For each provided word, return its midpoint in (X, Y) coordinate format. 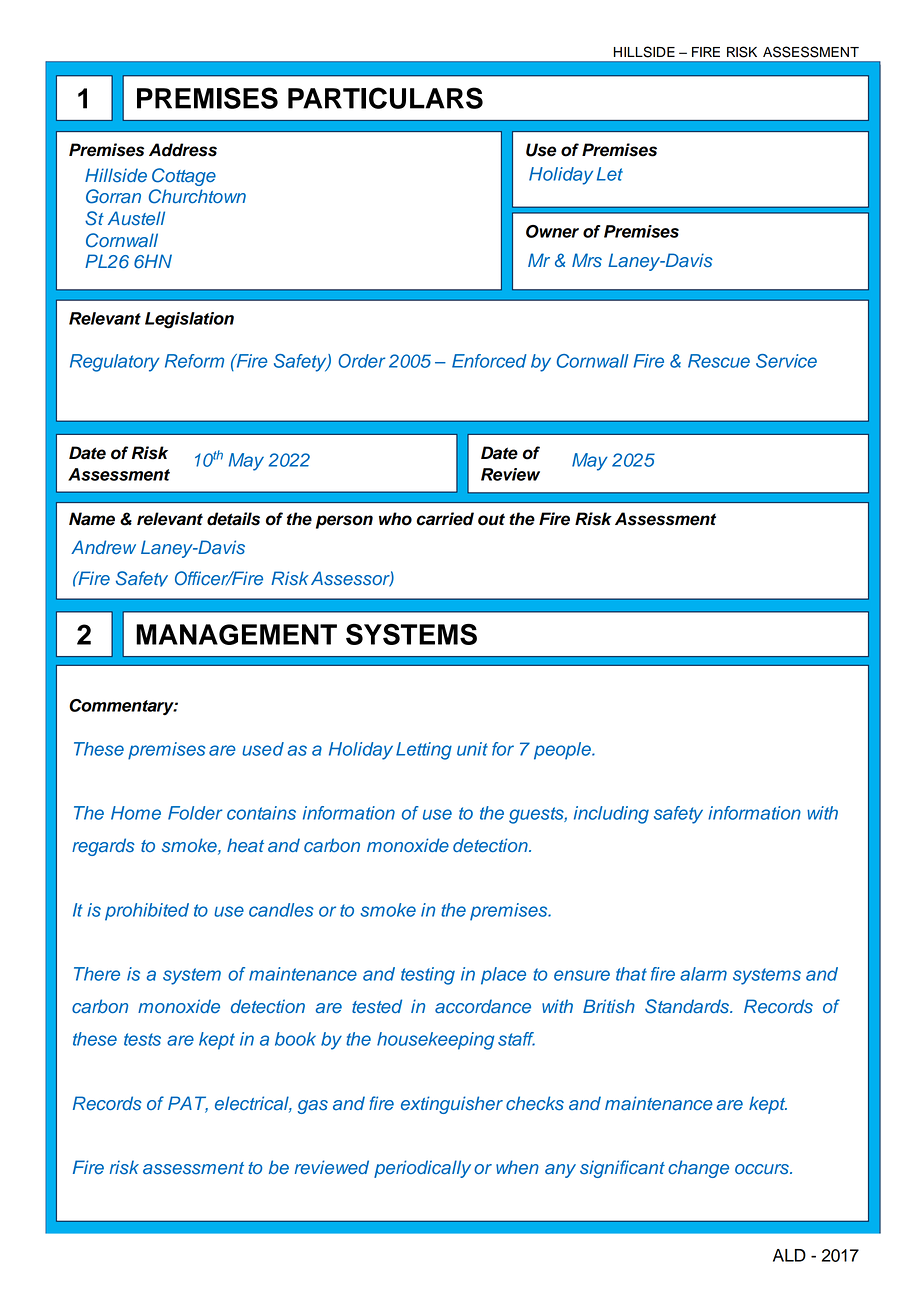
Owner (552, 231)
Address (183, 150)
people (563, 751)
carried (445, 519)
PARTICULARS (385, 98)
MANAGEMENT (236, 634)
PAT (188, 1104)
